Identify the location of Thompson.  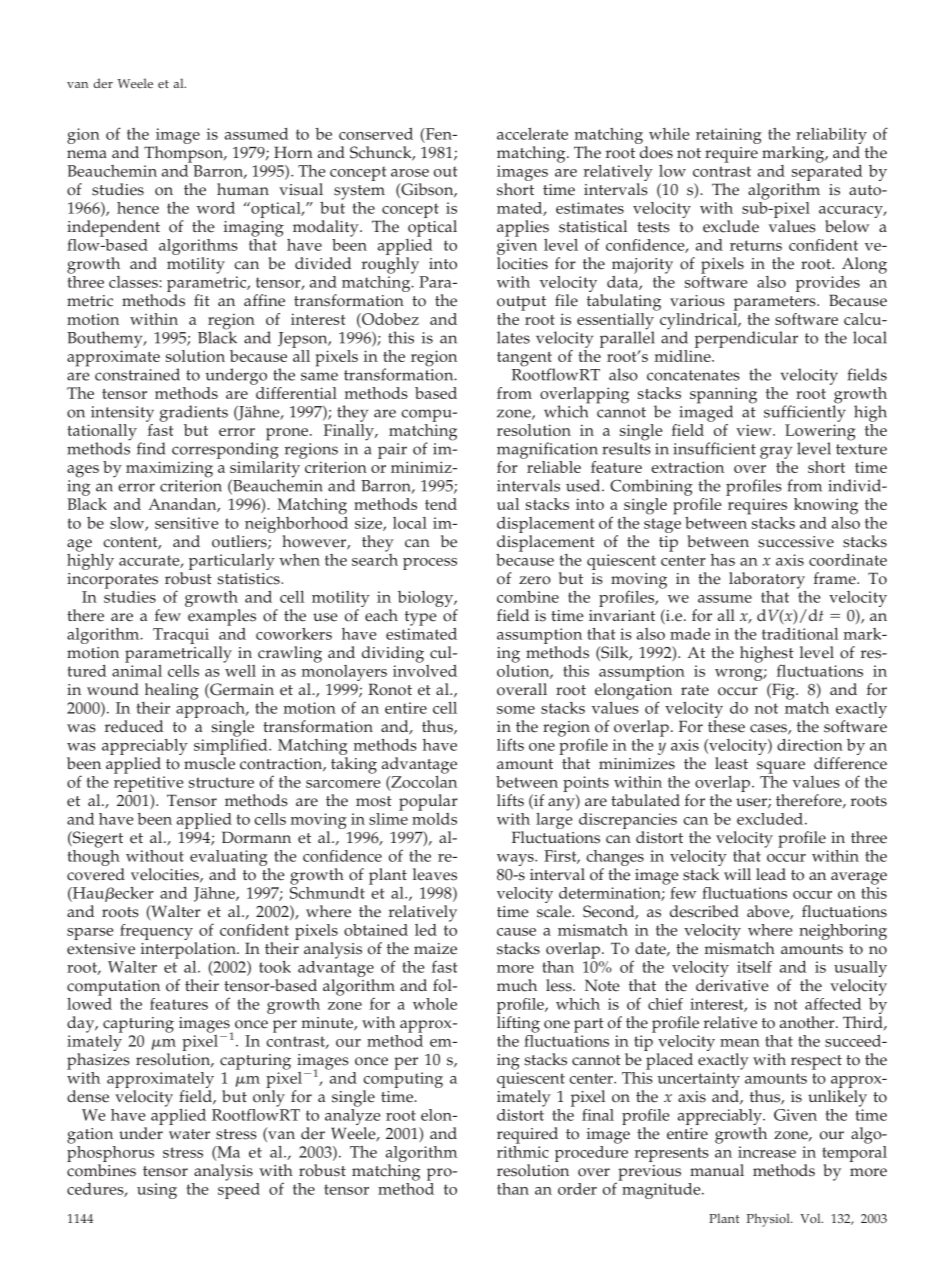
(184, 154).
